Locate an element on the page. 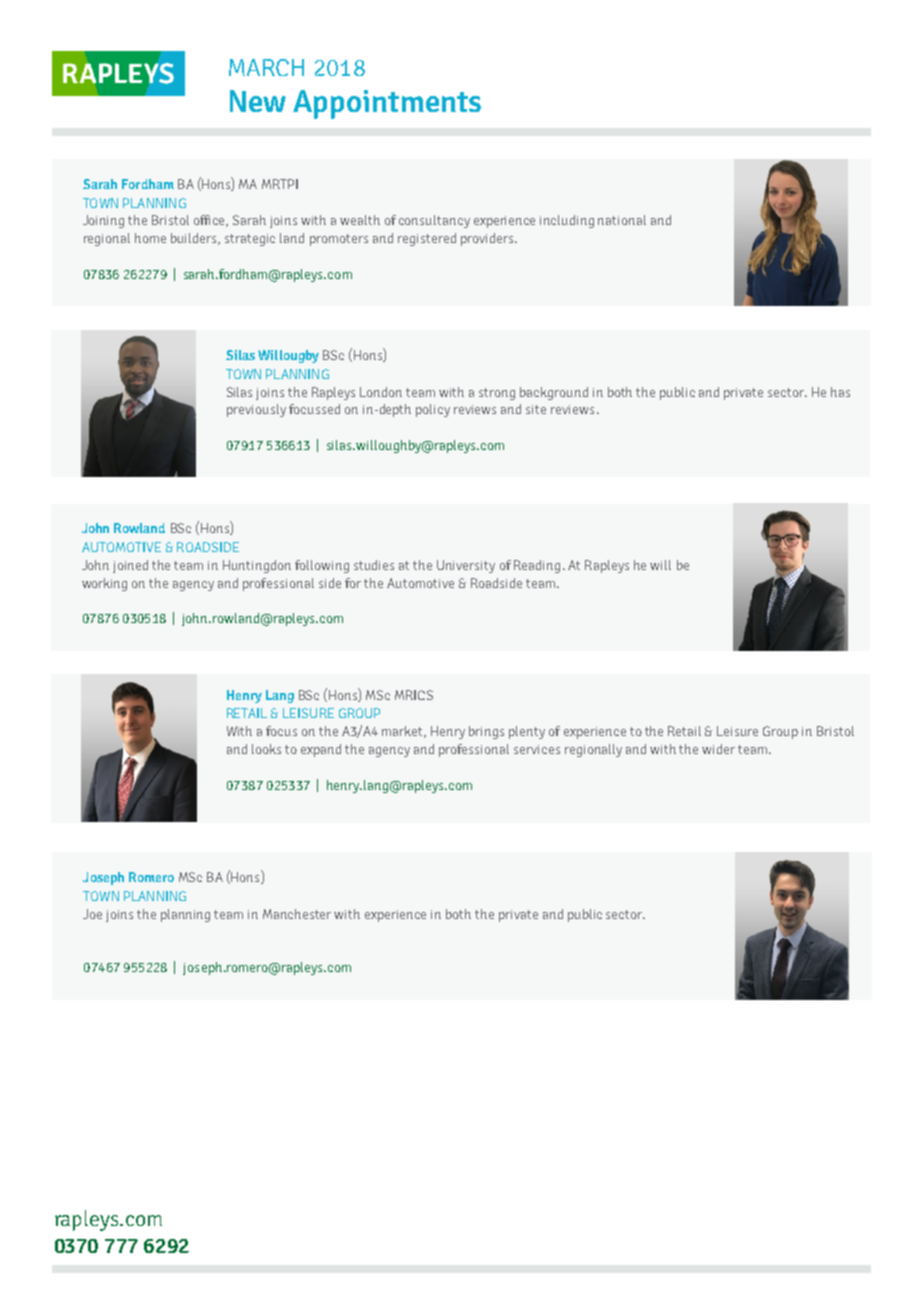  previously is located at coordinates (256, 410).
